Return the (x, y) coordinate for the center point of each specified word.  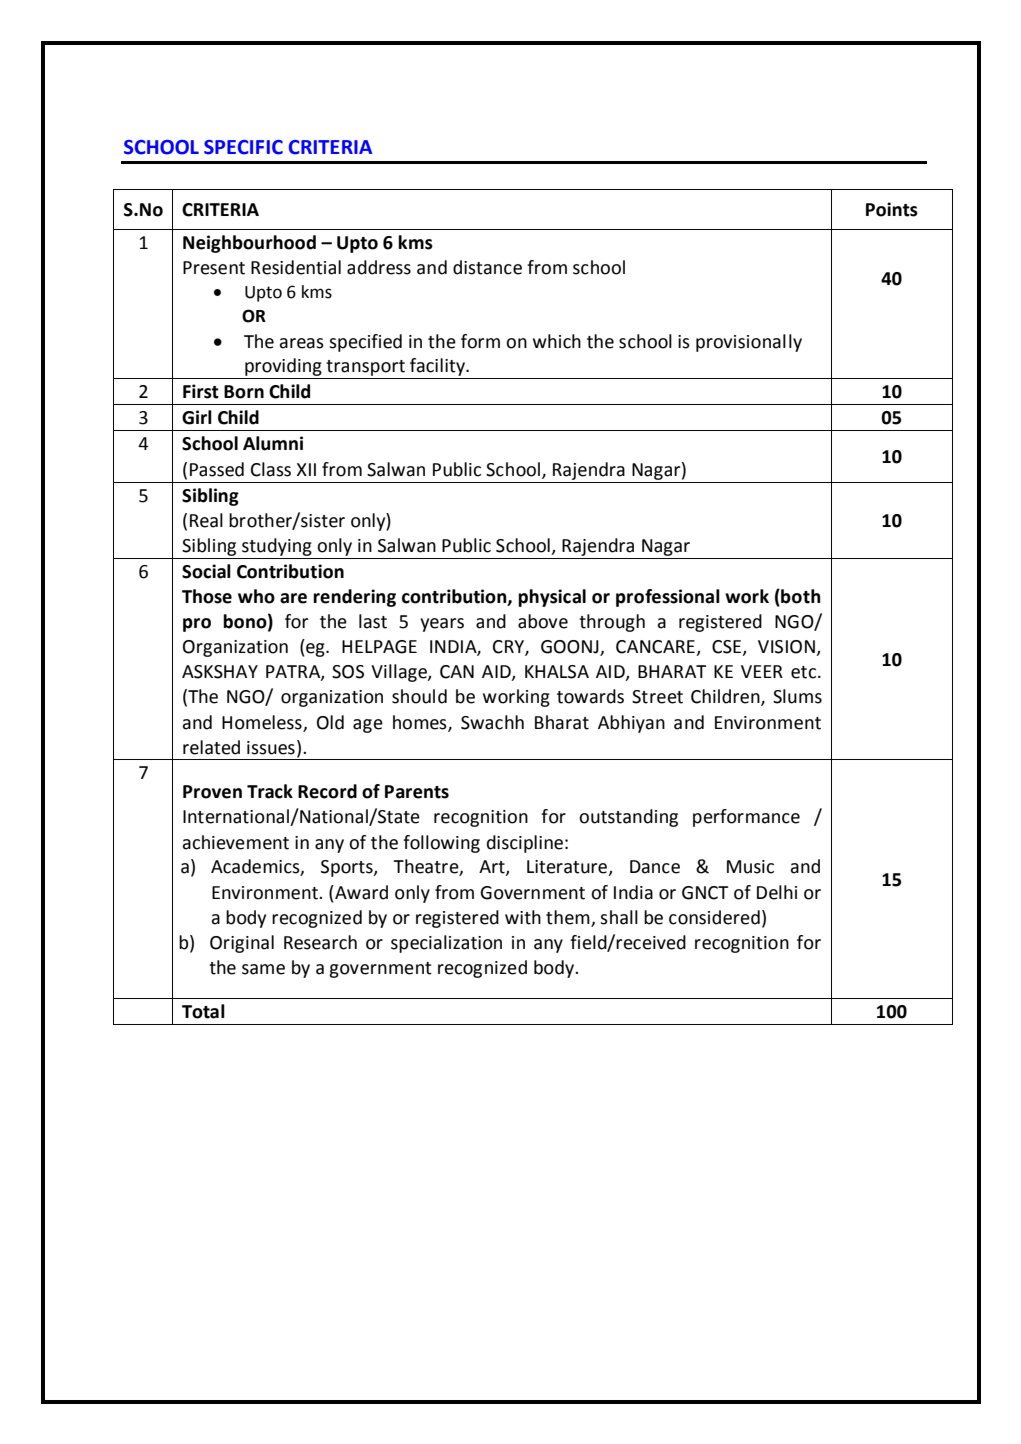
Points (892, 209)
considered (714, 917)
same (263, 969)
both (800, 596)
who (256, 596)
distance (487, 267)
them (569, 918)
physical (552, 598)
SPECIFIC (243, 147)
